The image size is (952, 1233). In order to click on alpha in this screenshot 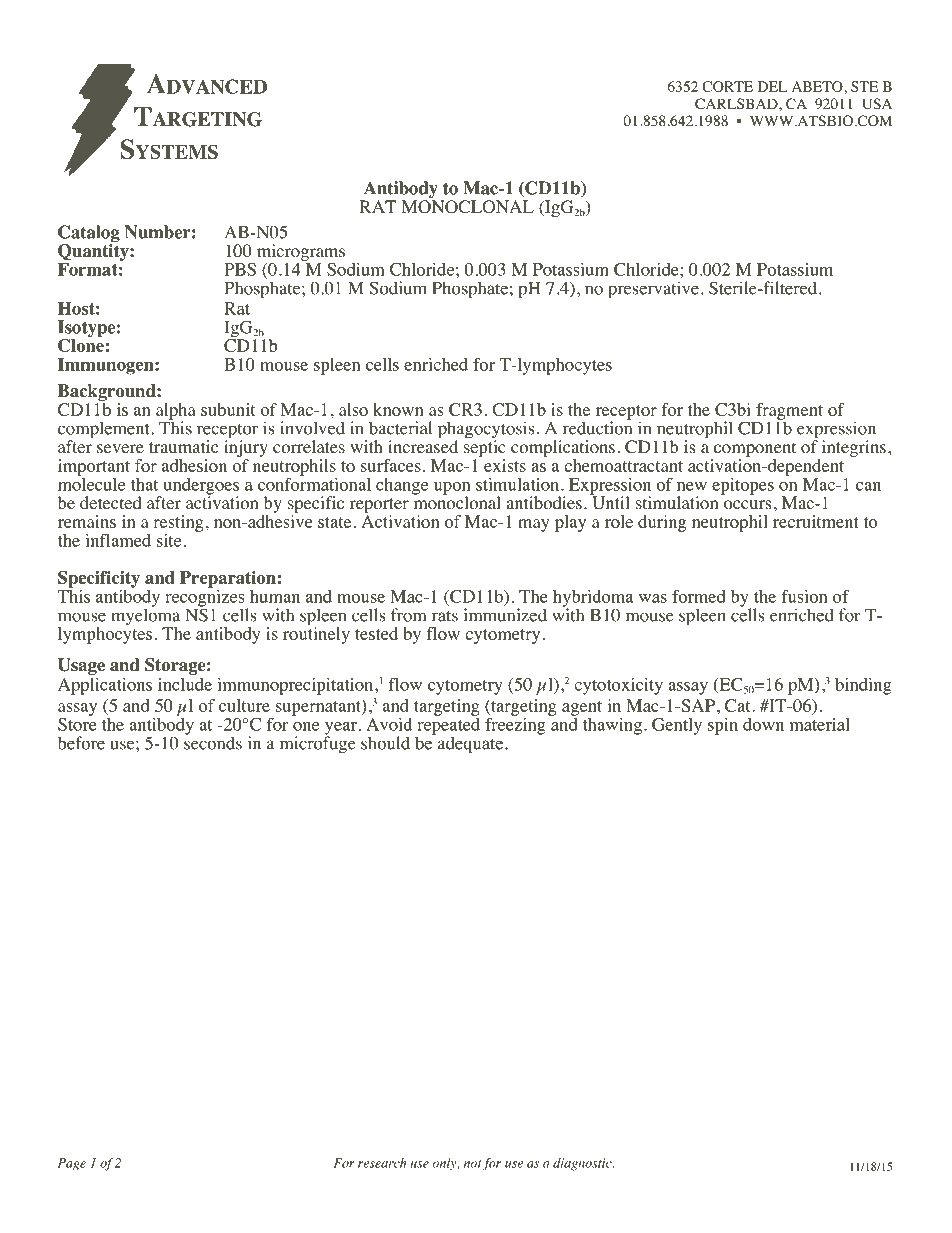, I will do `click(176, 412)`.
